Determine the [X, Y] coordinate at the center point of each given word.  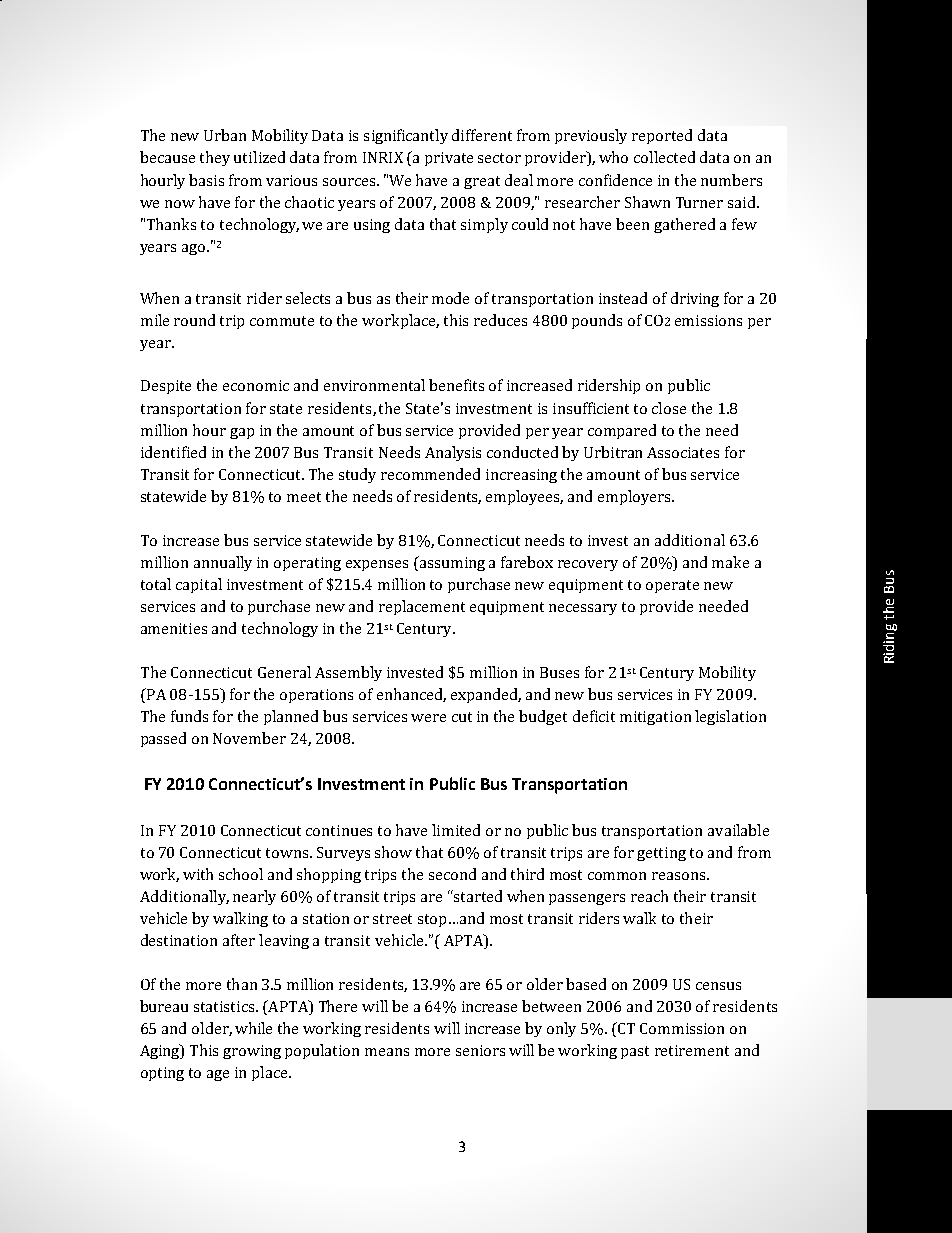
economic [256, 385]
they [215, 158]
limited [456, 830]
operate [672, 586]
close [669, 408]
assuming [451, 563]
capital [199, 585]
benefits [456, 385]
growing [252, 1052]
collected [664, 157]
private [449, 159]
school [241, 874]
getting [661, 854]
